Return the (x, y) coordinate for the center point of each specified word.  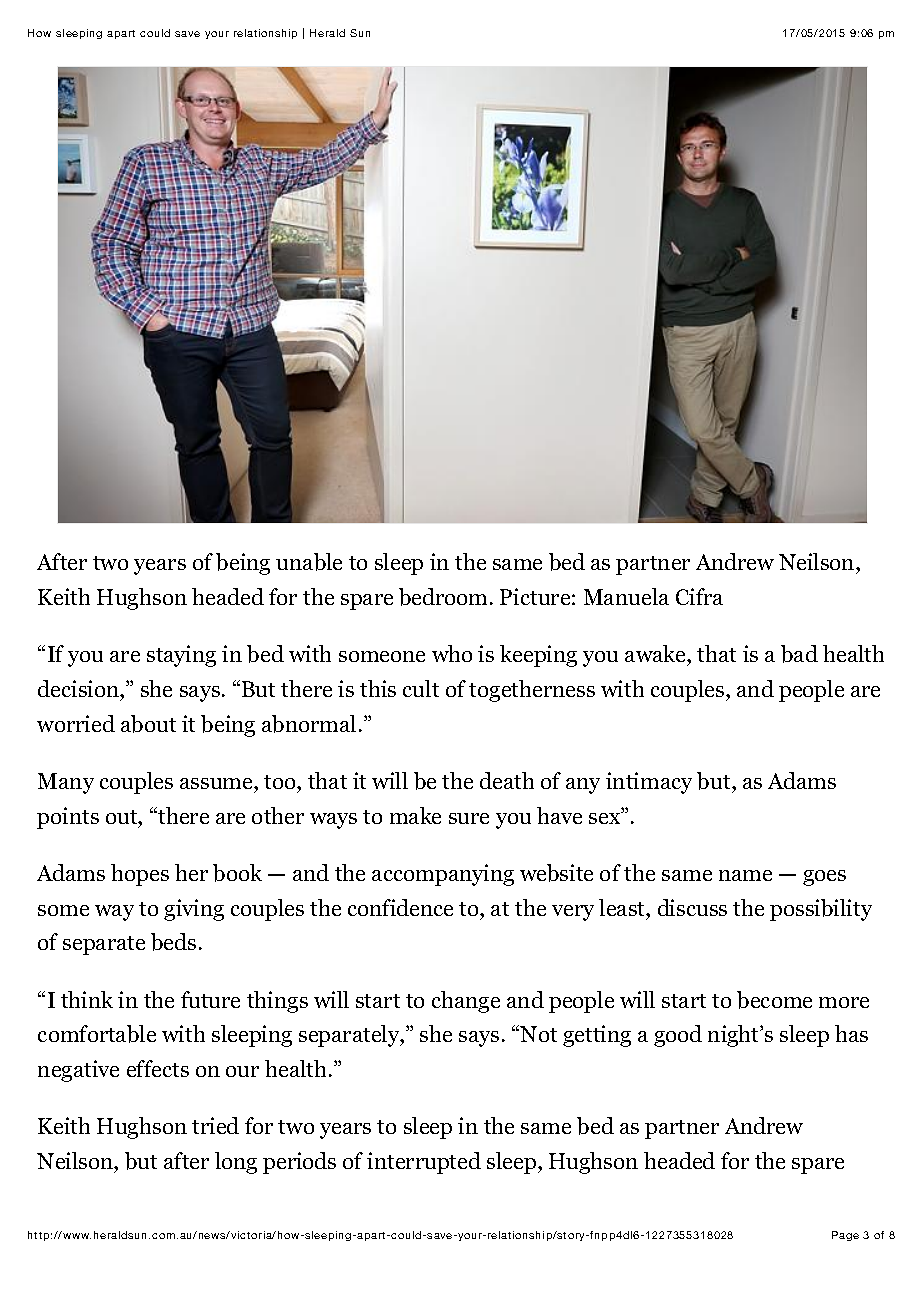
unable (309, 562)
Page (845, 1236)
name (745, 875)
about (148, 724)
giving (194, 910)
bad (799, 654)
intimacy (649, 783)
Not (538, 1034)
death (507, 780)
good (678, 1036)
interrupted (424, 1163)
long (236, 1163)
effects (158, 1068)
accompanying (443, 875)
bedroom (445, 597)
